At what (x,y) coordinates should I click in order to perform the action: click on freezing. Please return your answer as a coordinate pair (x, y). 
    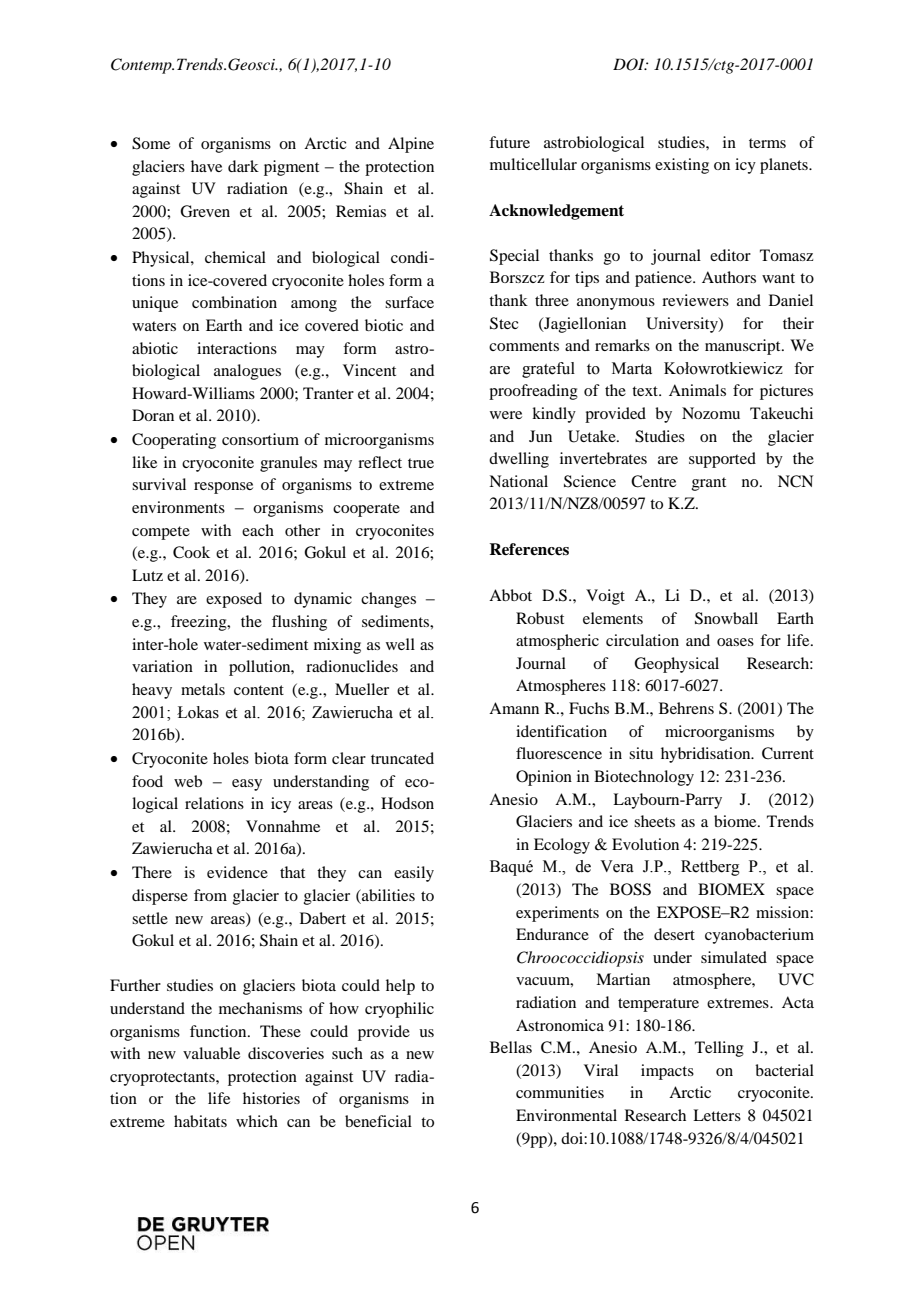
    Looking at the image, I should click on (200, 623).
